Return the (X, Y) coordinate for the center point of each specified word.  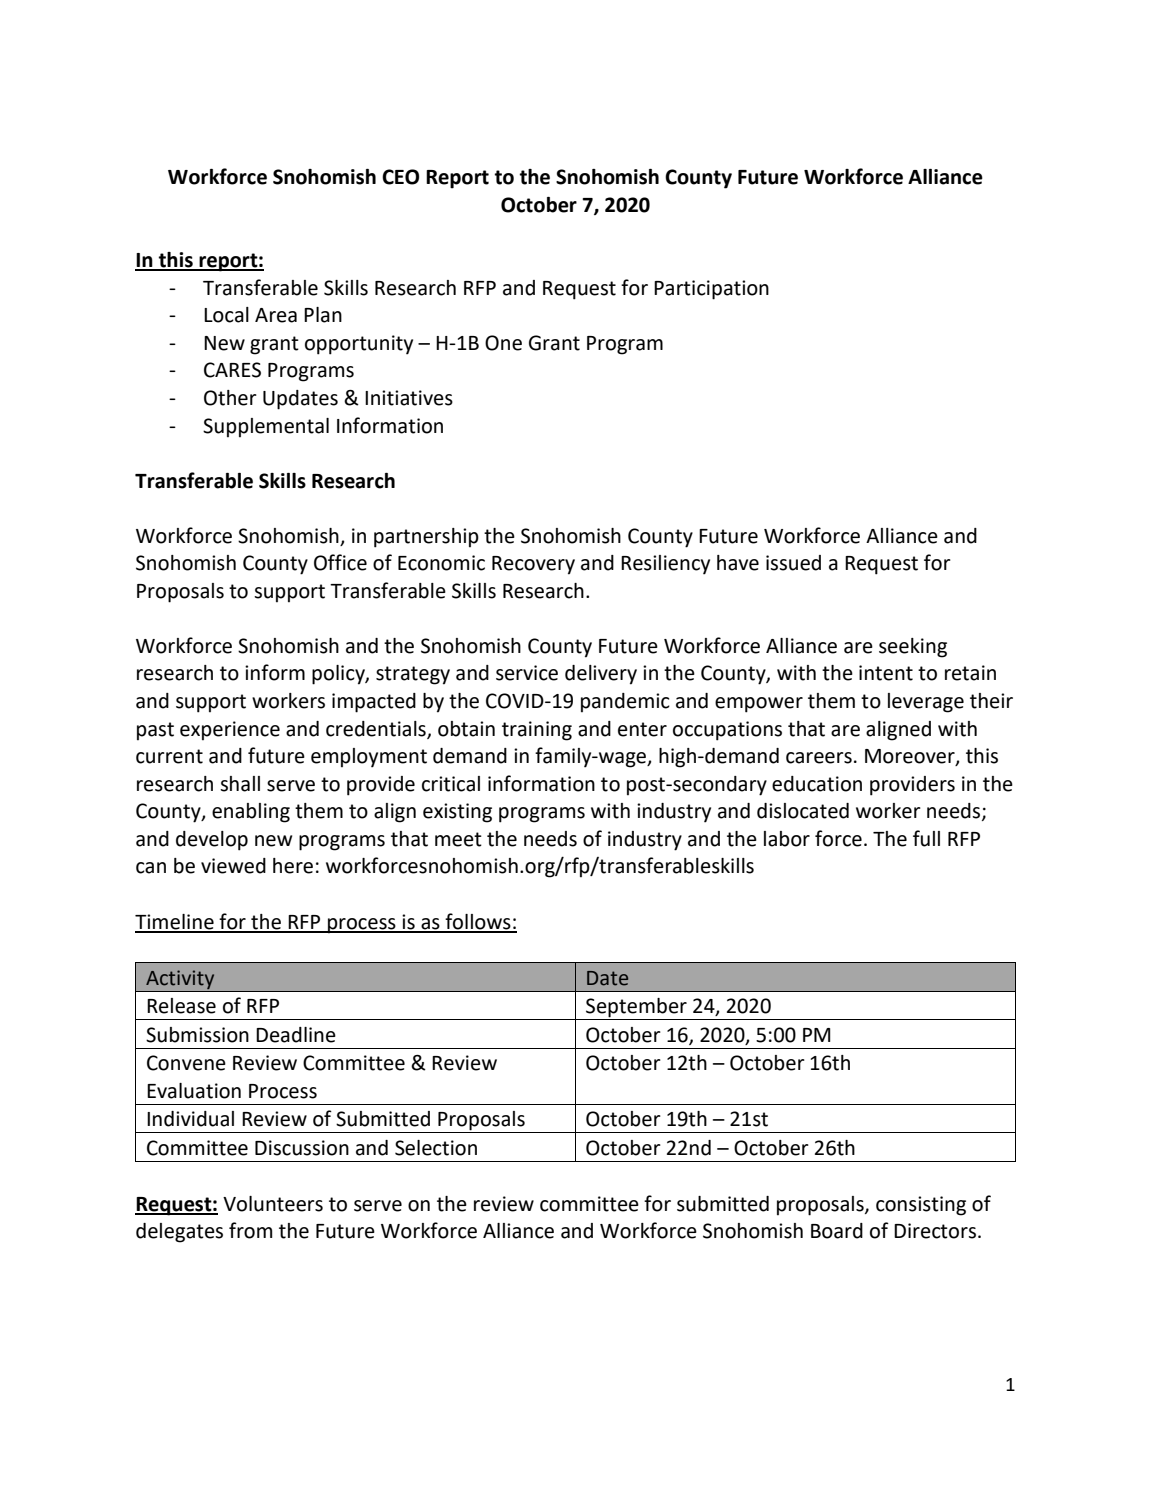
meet (458, 839)
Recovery (533, 565)
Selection (436, 1148)
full (926, 838)
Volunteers (273, 1204)
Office (340, 562)
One (503, 343)
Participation (711, 290)
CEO (400, 177)
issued (793, 563)
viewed (233, 866)
